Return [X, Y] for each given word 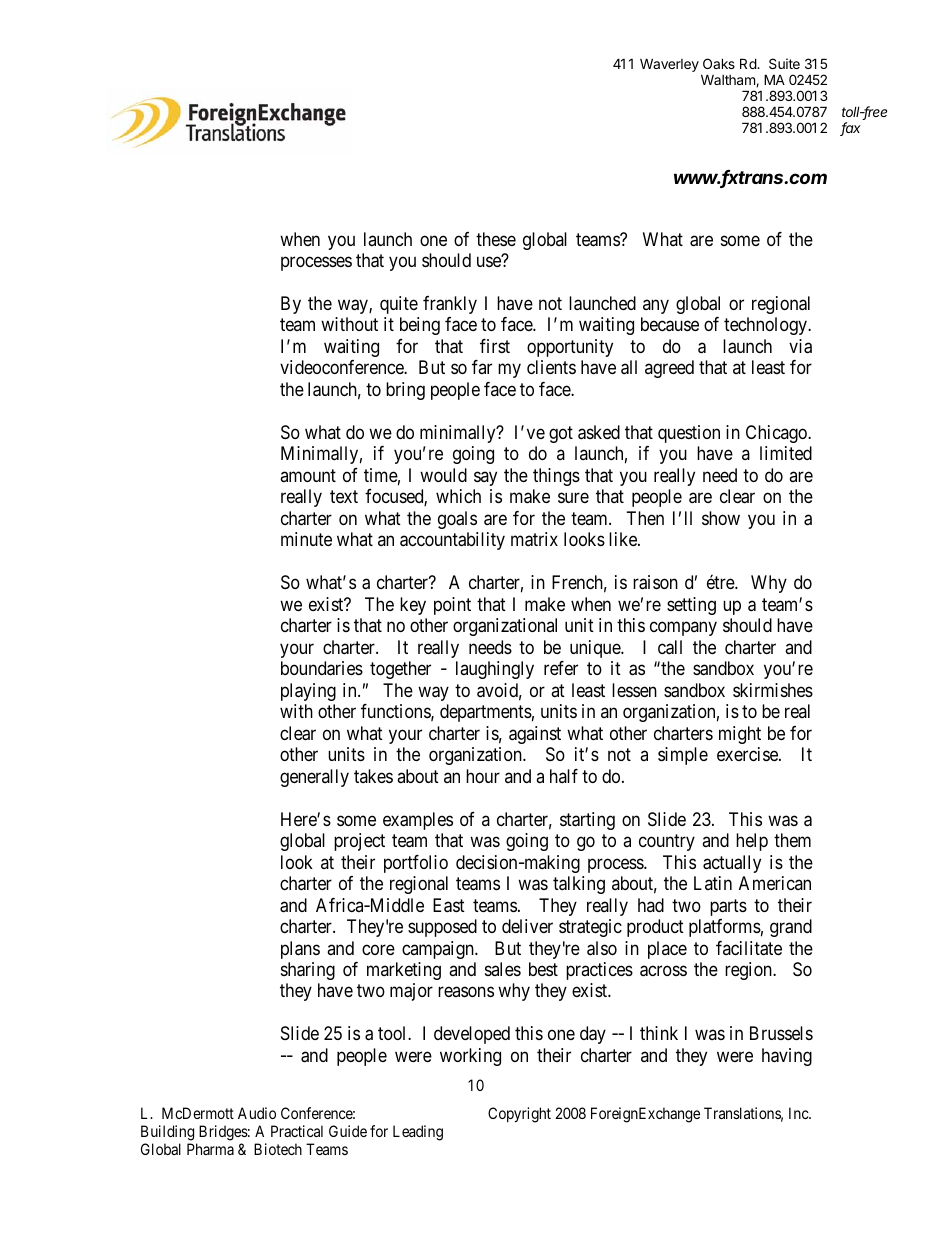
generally [314, 778]
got [561, 434]
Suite [784, 63]
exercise [748, 754]
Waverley [669, 65]
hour [483, 776]
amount [308, 475]
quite [399, 305]
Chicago [777, 434]
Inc [799, 1113]
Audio [257, 1113]
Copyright [519, 1115]
